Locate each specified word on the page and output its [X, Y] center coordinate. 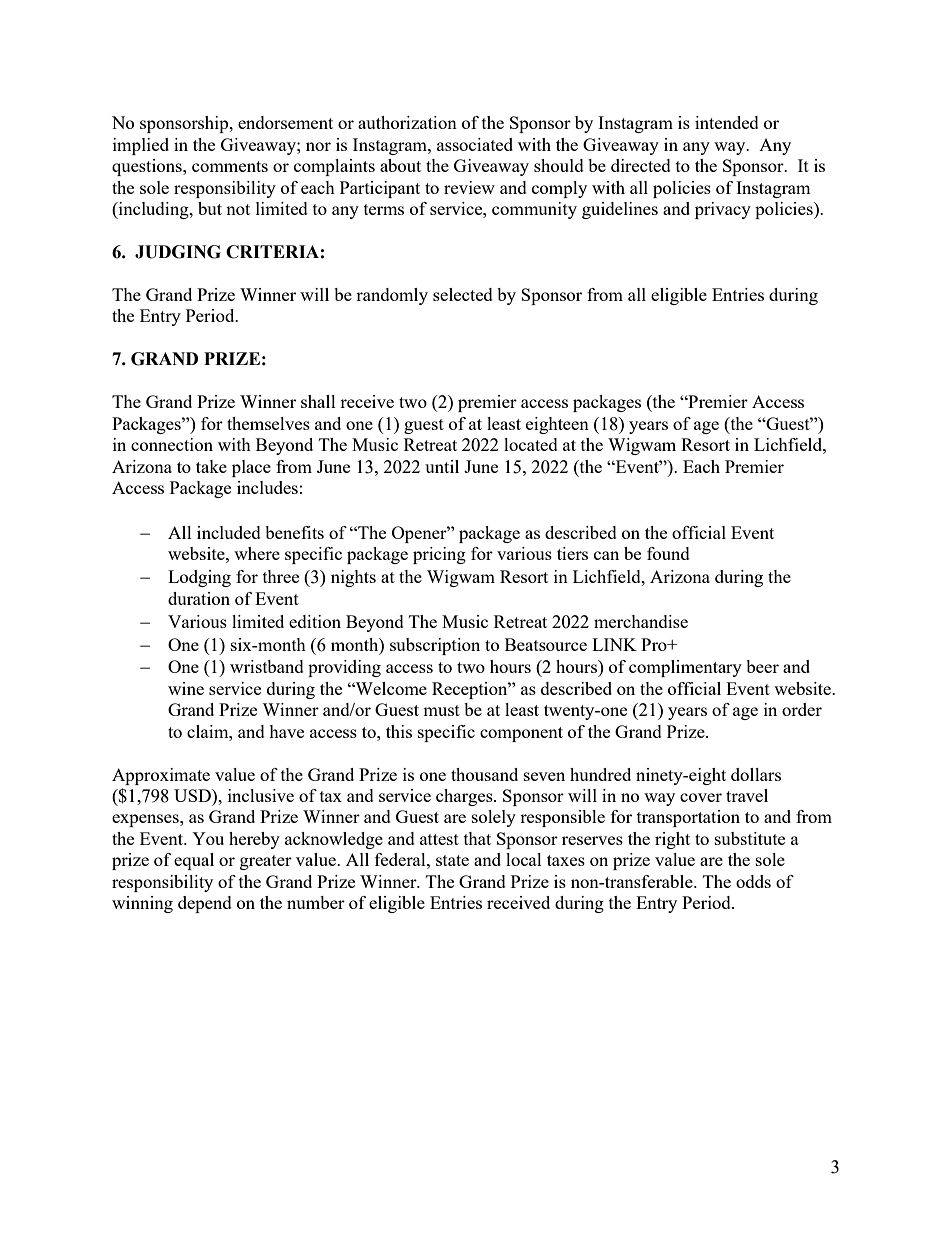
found [668, 553]
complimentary [685, 668]
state [452, 860]
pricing [439, 555]
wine [186, 688]
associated [475, 144]
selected [463, 294]
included [229, 532]
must [441, 710]
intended [727, 122]
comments [230, 166]
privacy [723, 210]
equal [194, 861]
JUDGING [178, 252]
